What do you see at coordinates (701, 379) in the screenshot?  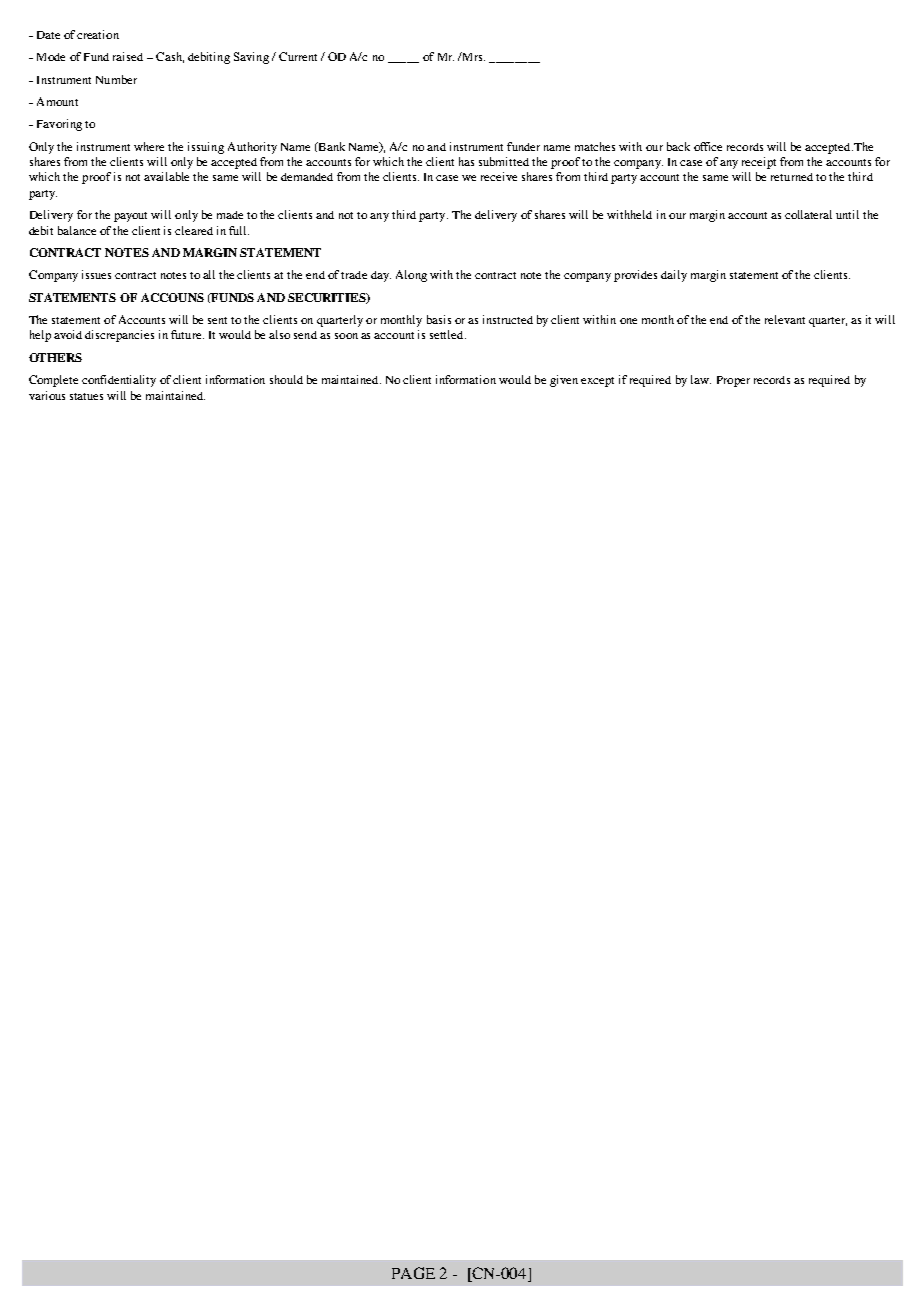 I see `law` at bounding box center [701, 379].
